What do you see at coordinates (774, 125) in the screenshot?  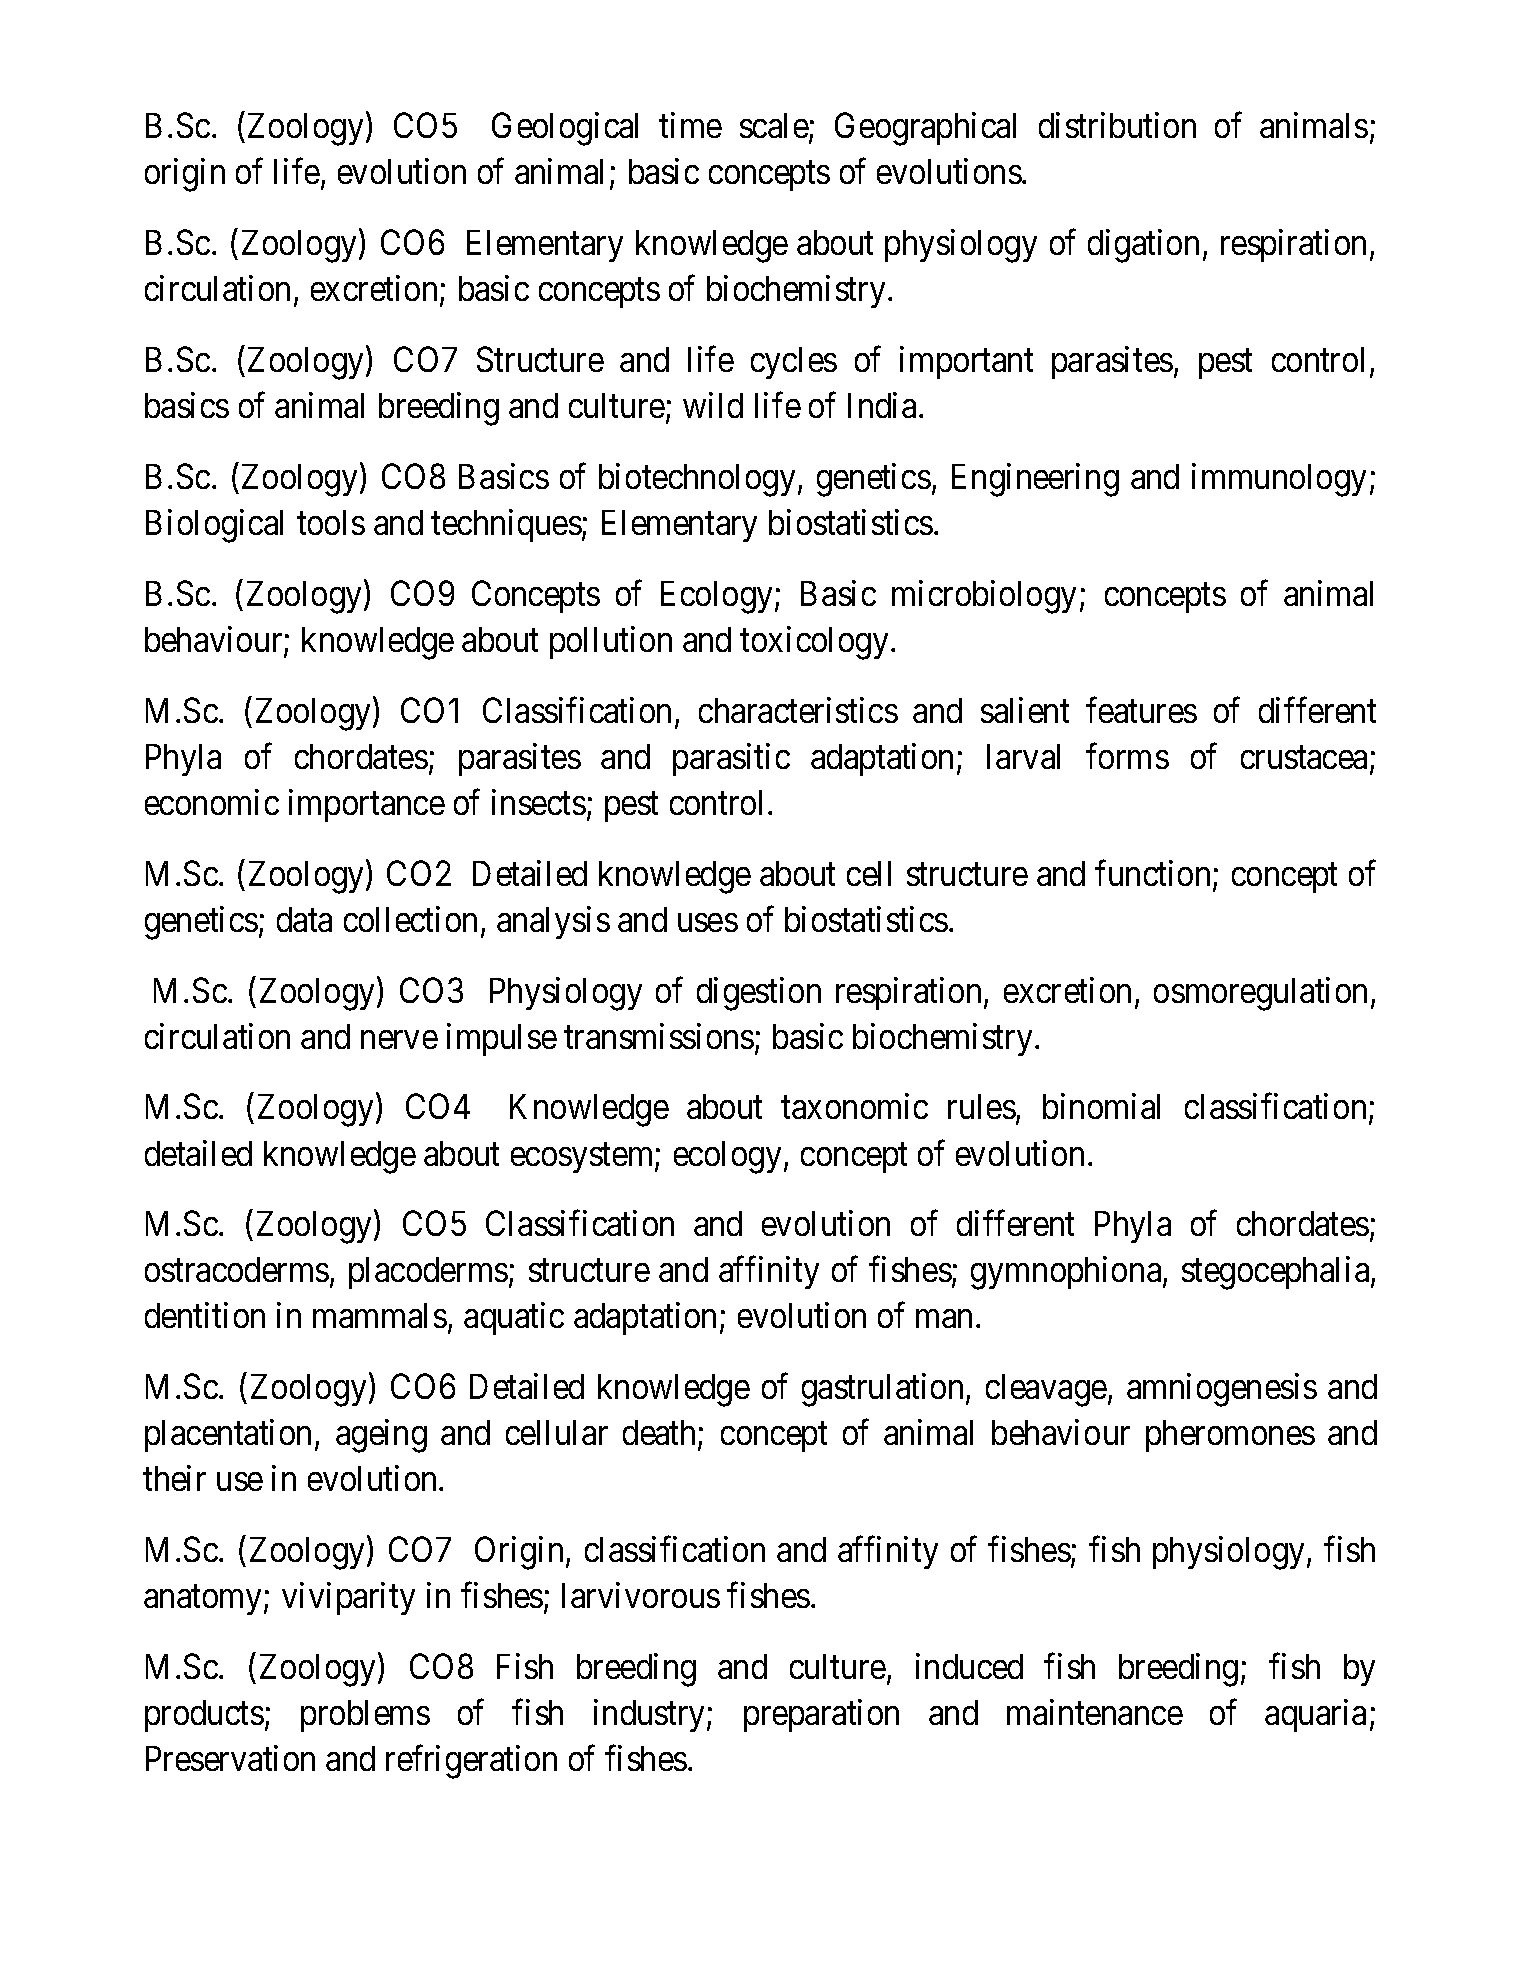 I see `scale` at bounding box center [774, 125].
